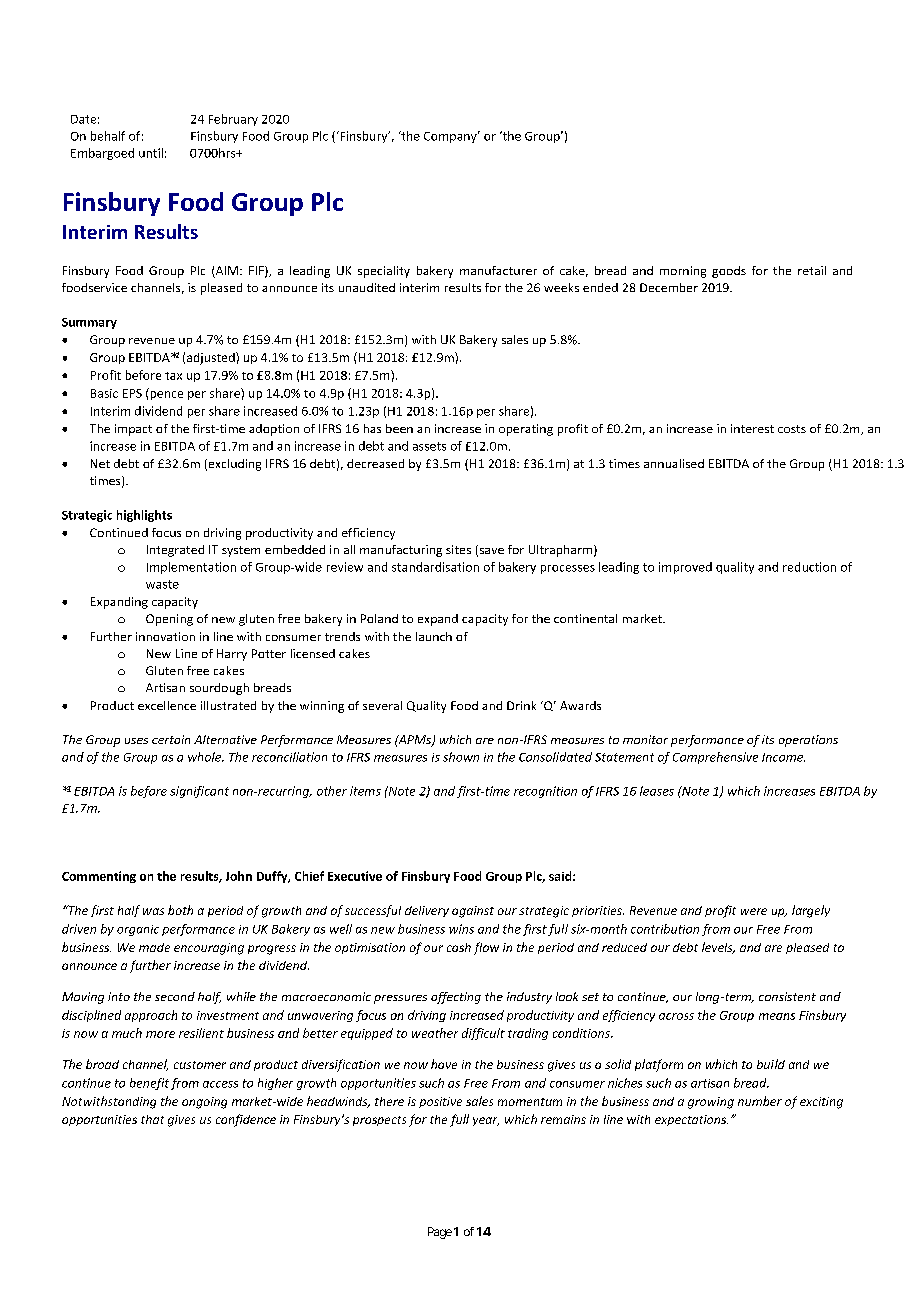  I want to click on that, so click(152, 1119).
